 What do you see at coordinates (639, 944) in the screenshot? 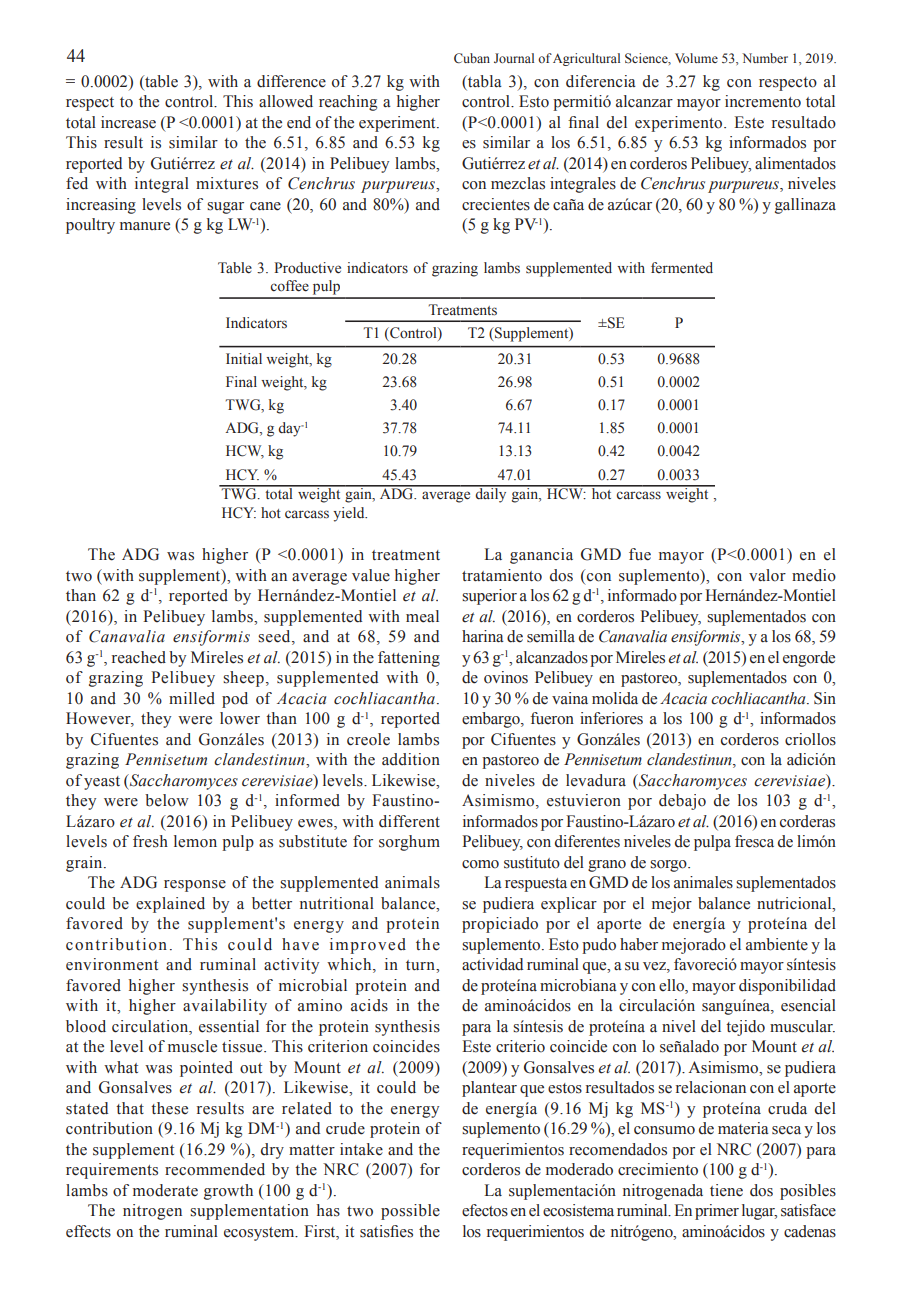
I see `haber` at bounding box center [639, 944].
